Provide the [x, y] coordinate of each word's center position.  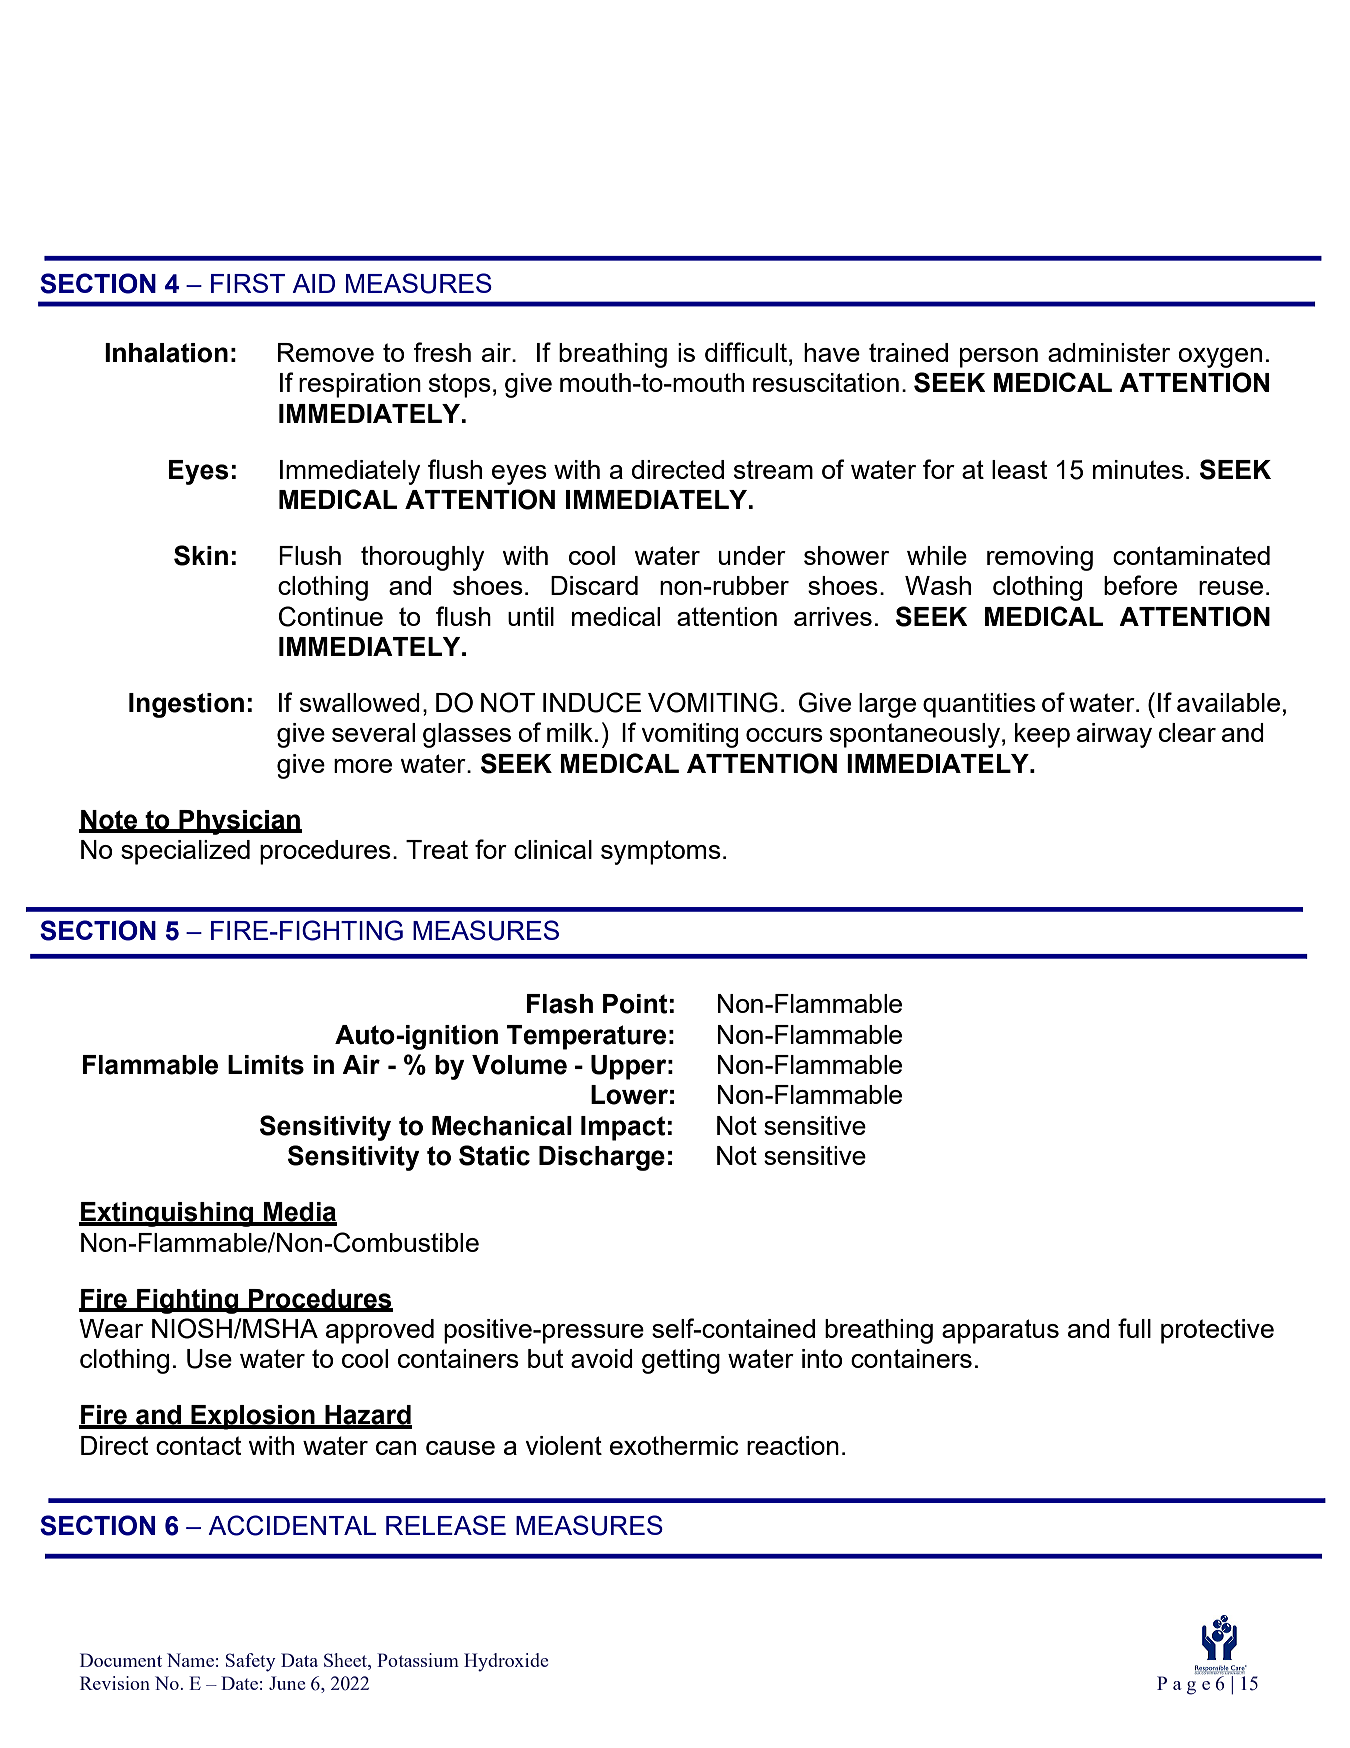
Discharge [602, 1158]
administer [1109, 352]
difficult [746, 352]
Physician [239, 822]
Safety [251, 1662]
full [1134, 1328]
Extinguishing [167, 1214]
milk [570, 732]
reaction [793, 1445]
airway [1114, 735]
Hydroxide [506, 1662]
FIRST [248, 283]
